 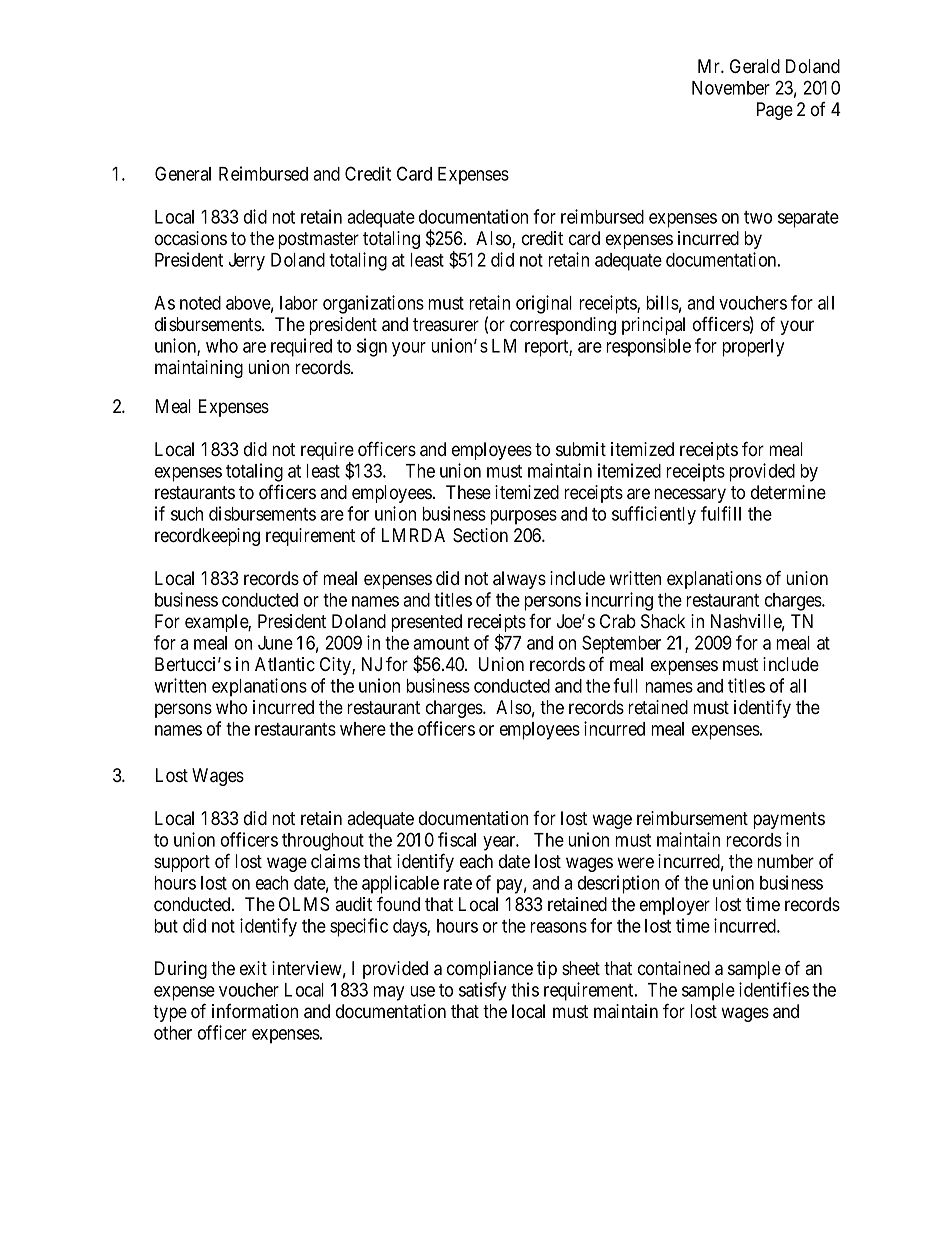 What do you see at coordinates (653, 326) in the screenshot?
I see `principal` at bounding box center [653, 326].
